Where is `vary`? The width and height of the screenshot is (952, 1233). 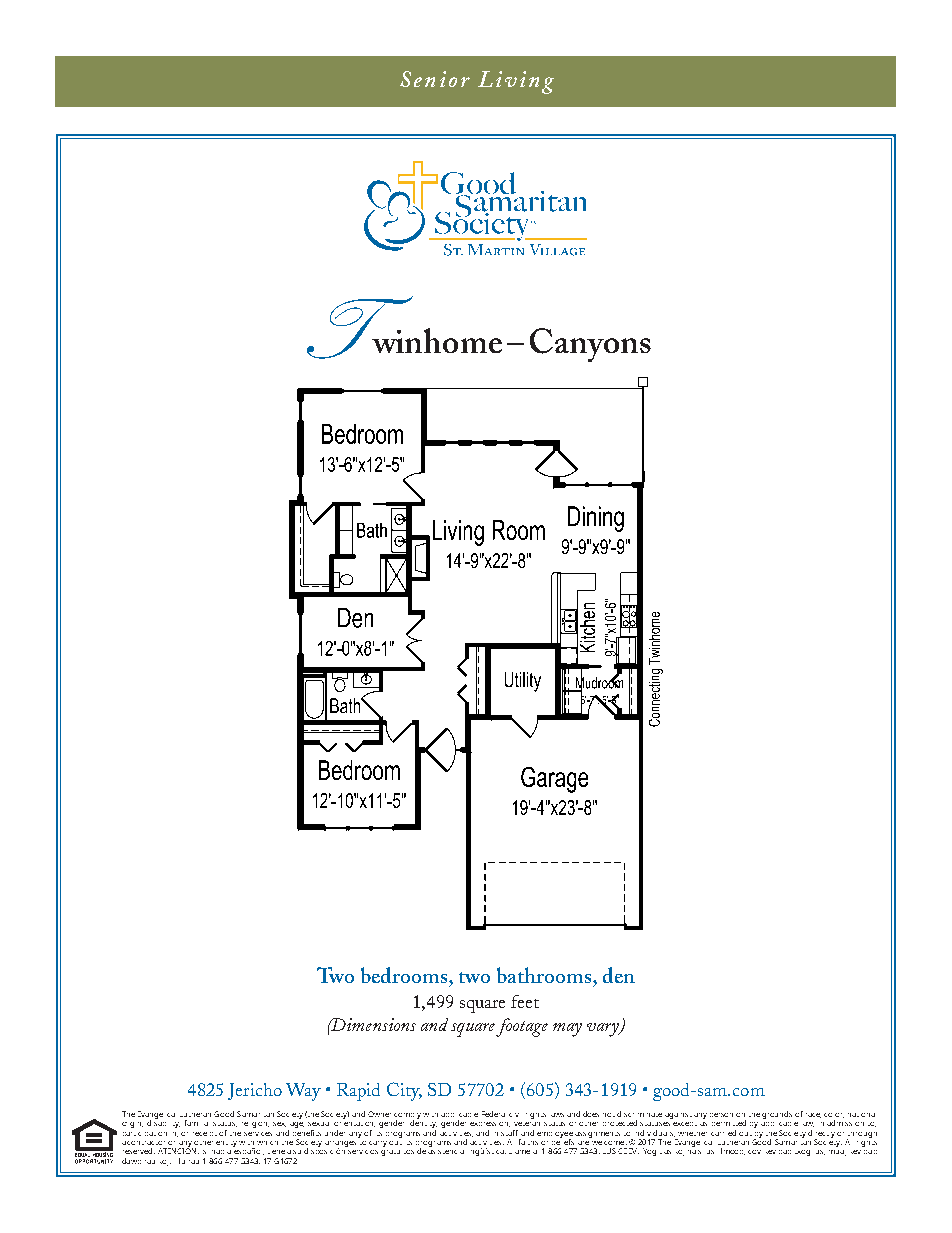
vary is located at coordinates (604, 1030).
